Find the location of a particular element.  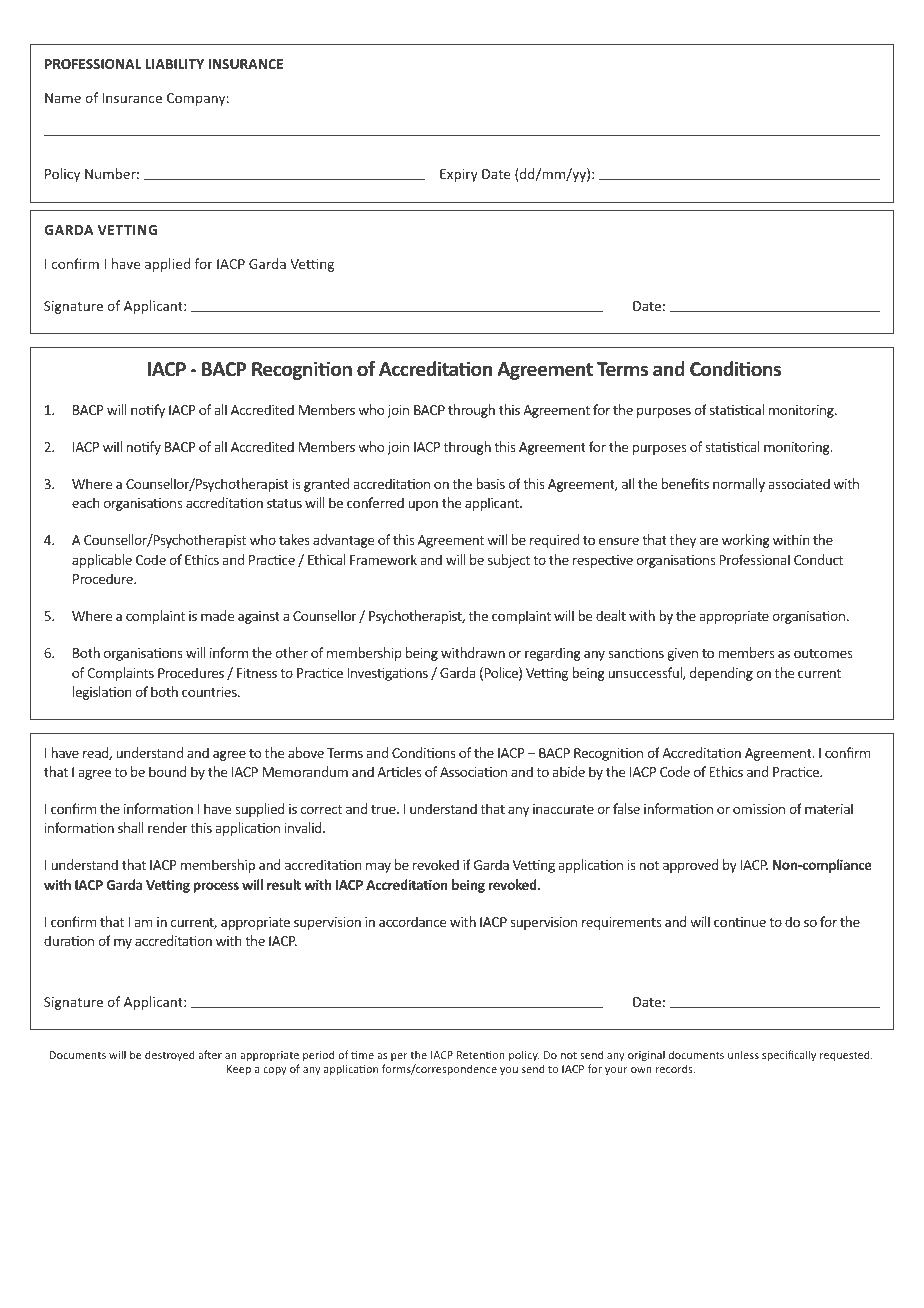

render is located at coordinates (168, 827).
